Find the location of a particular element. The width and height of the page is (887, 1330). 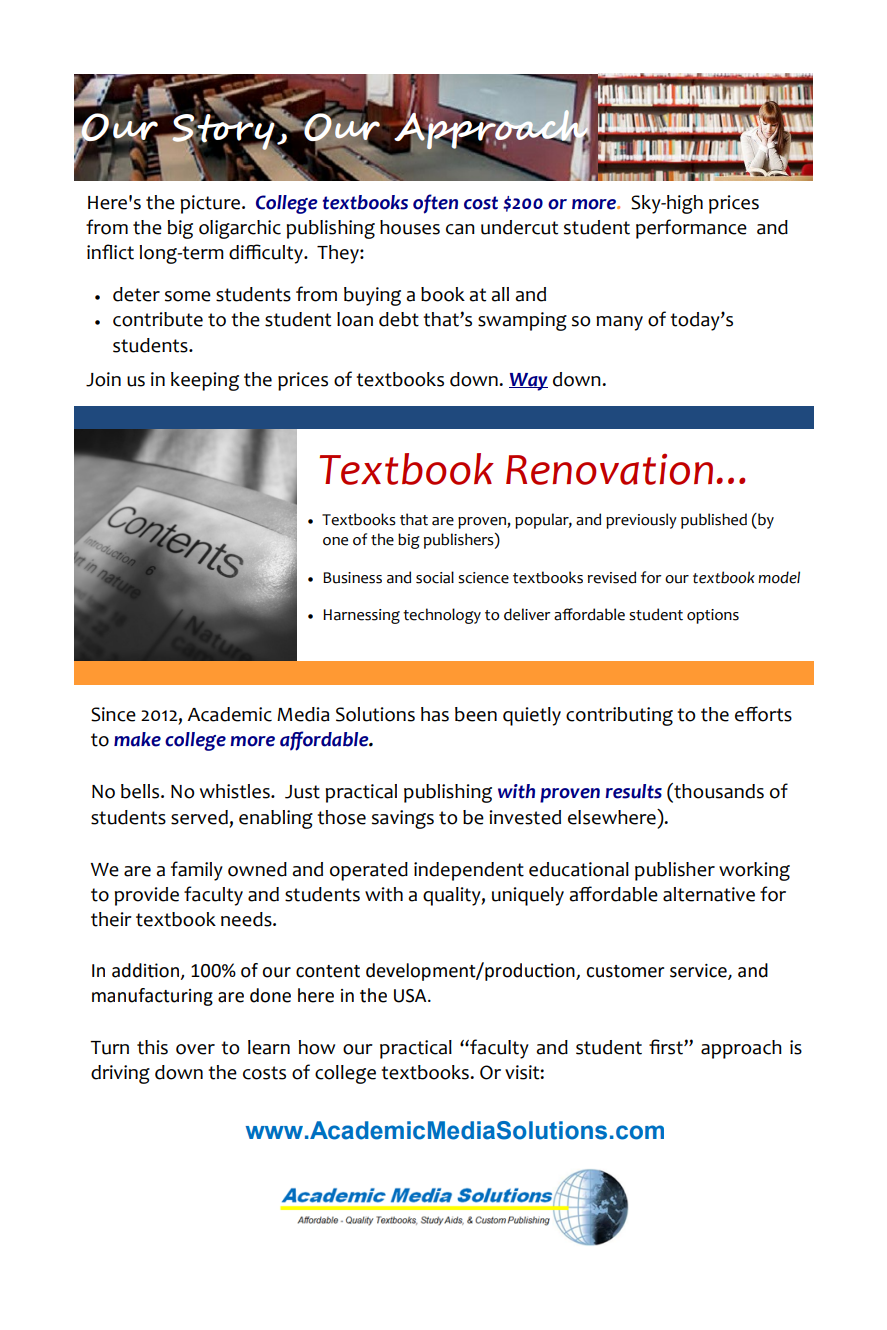

performance is located at coordinates (691, 229).
